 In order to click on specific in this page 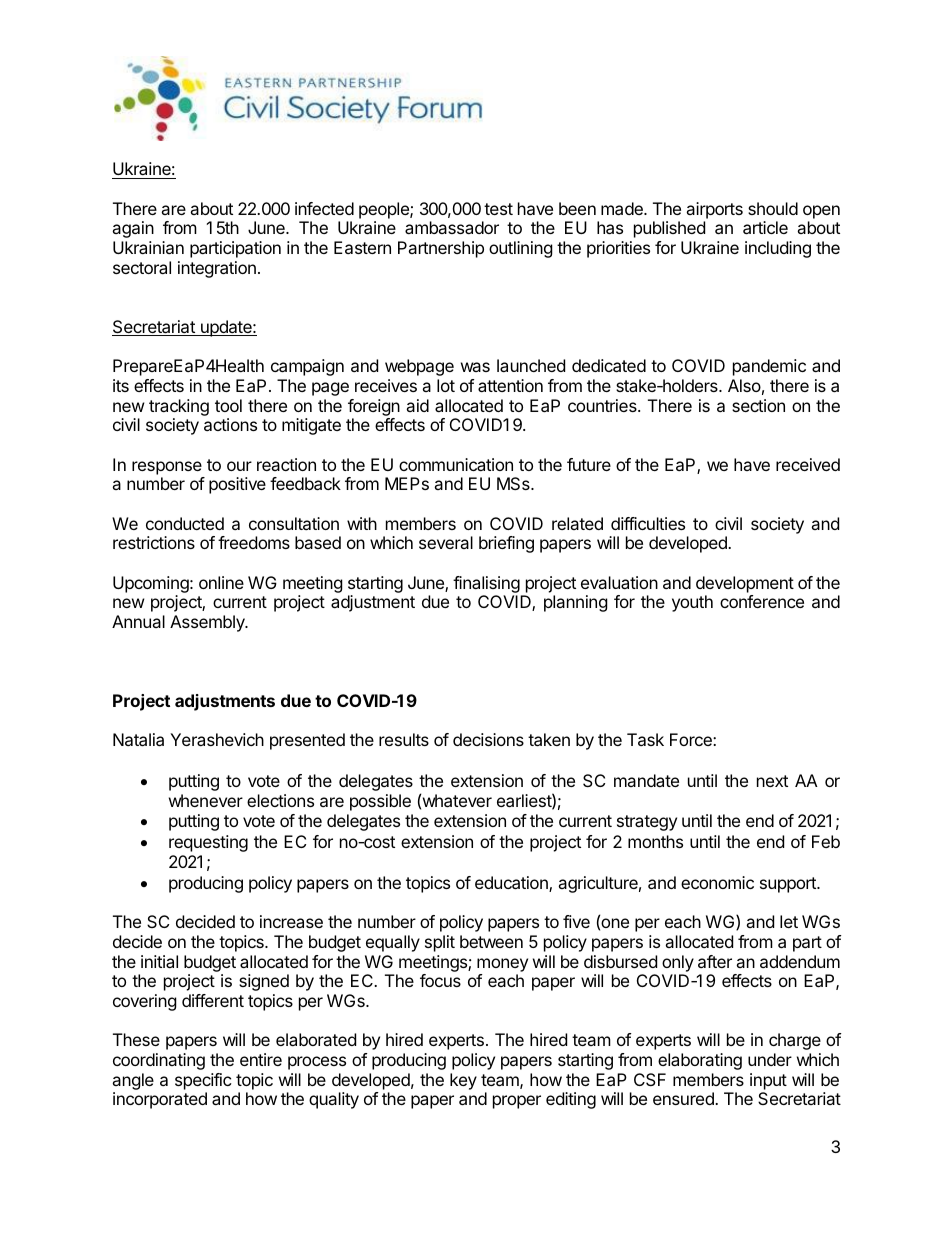, I will do `click(203, 1081)`.
